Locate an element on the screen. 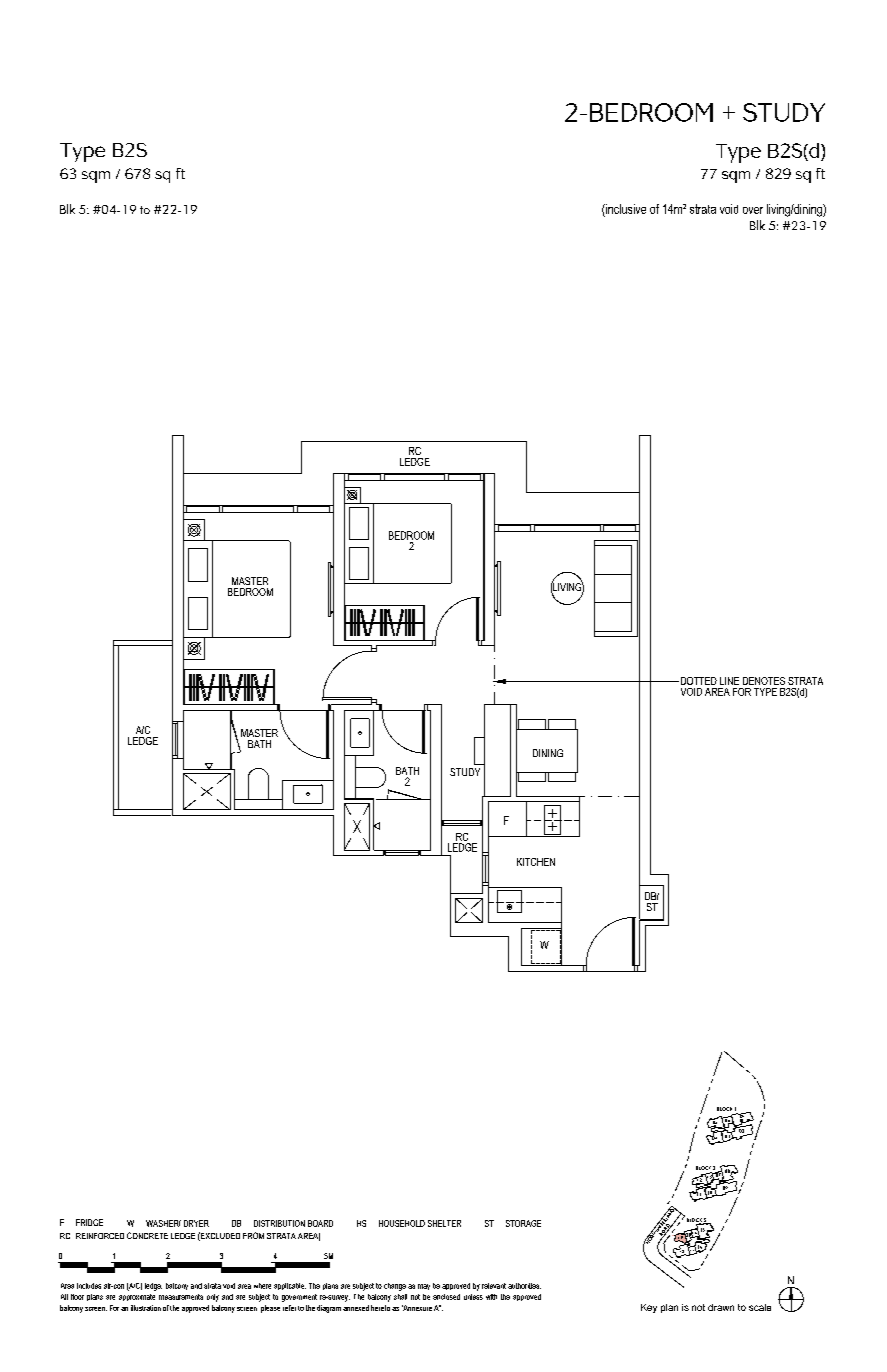  DOTTED is located at coordinates (697, 681).
